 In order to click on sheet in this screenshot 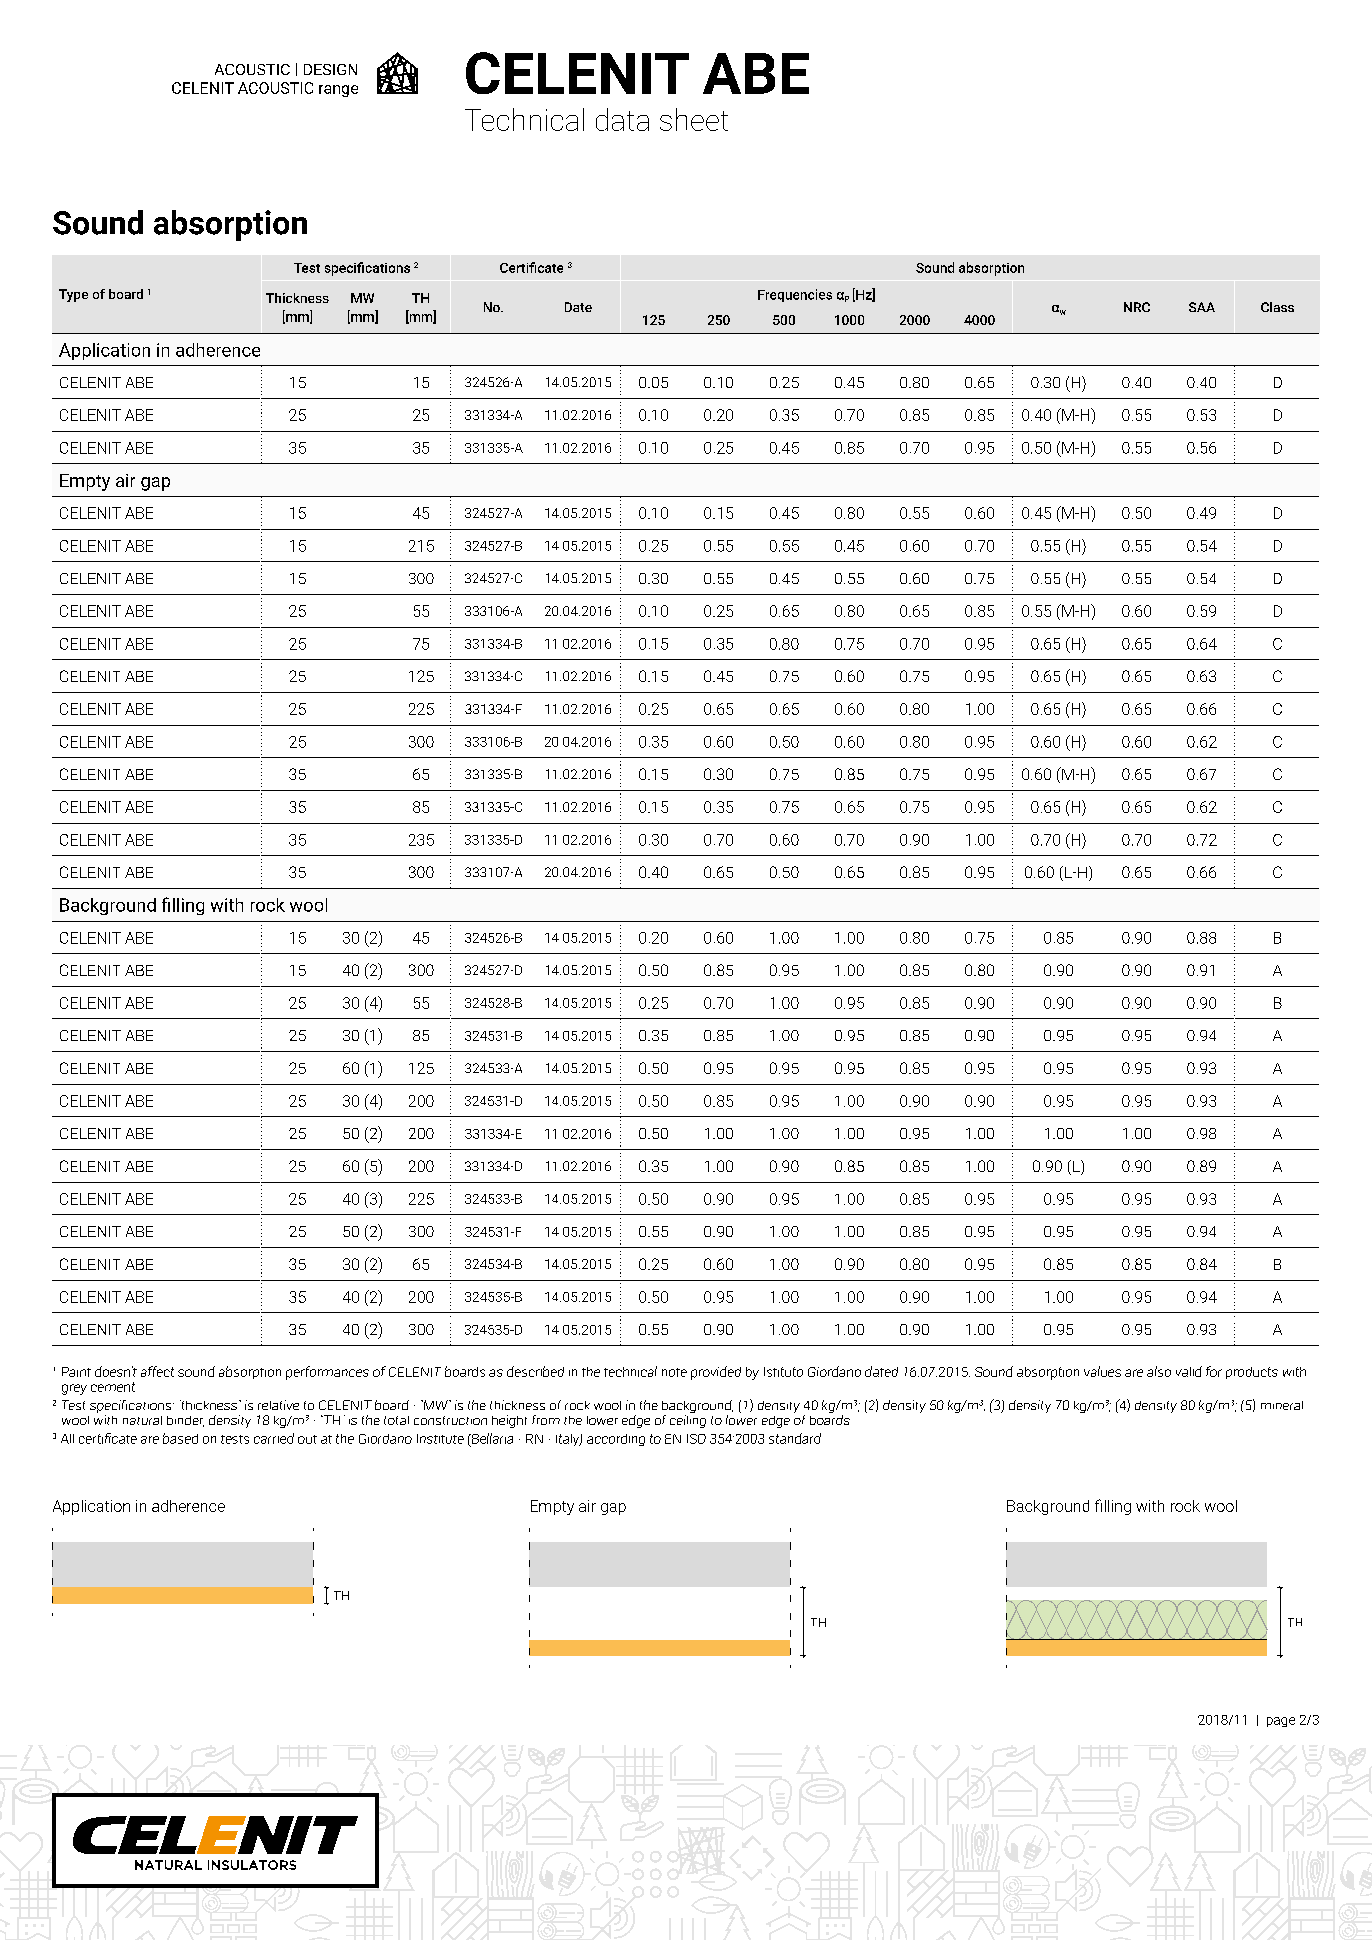, I will do `click(694, 119)`.
